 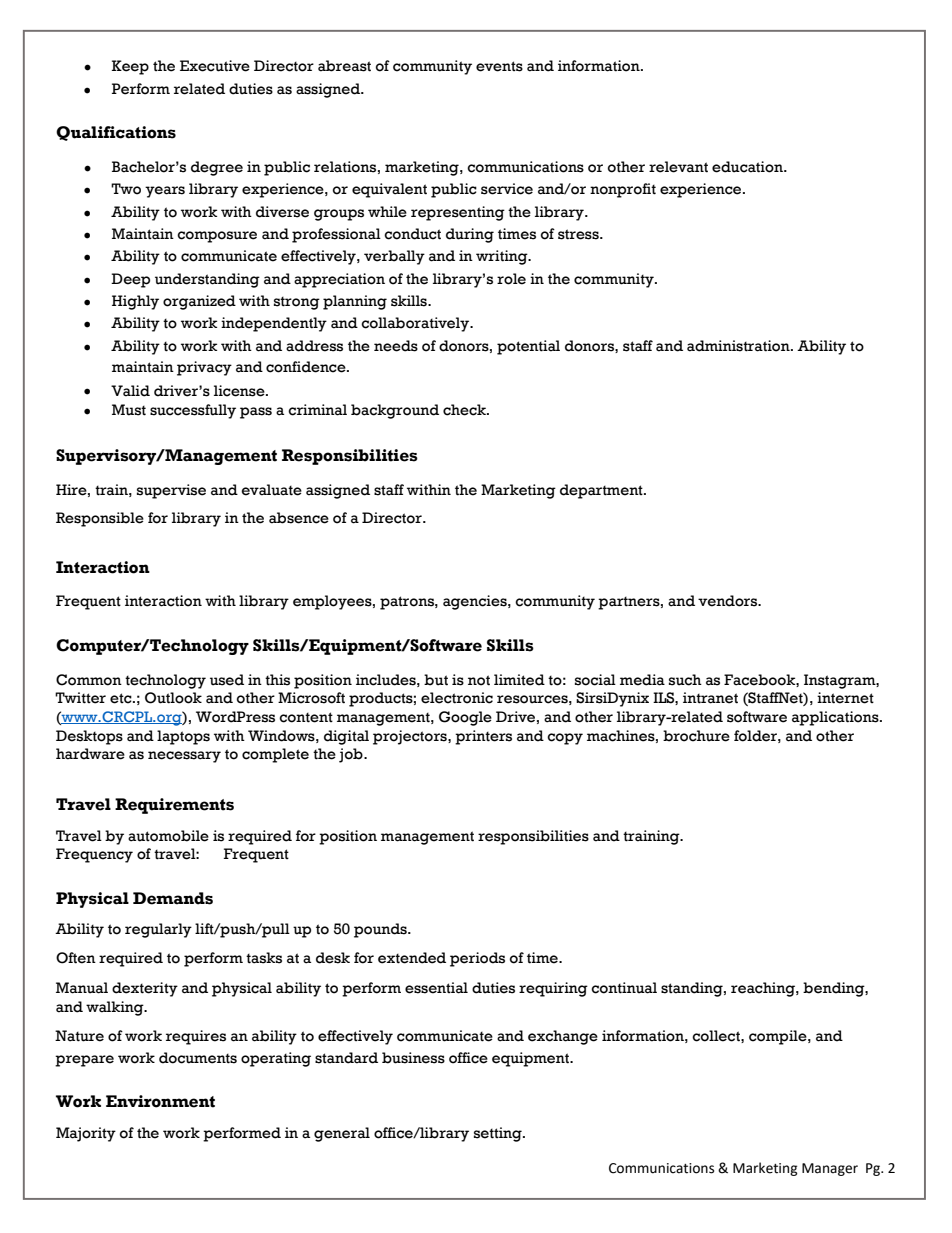 What do you see at coordinates (227, 680) in the image?
I see `used` at bounding box center [227, 680].
